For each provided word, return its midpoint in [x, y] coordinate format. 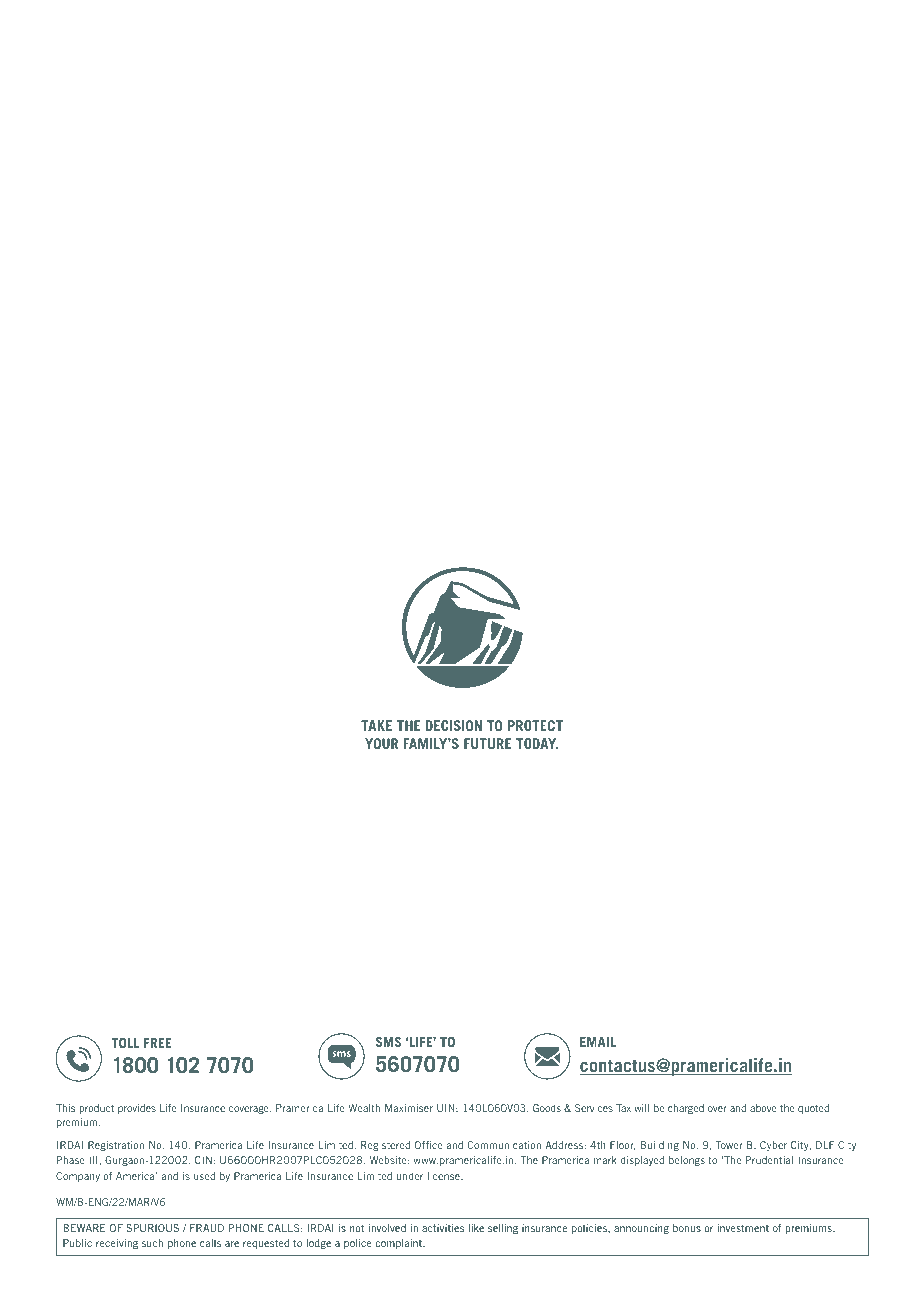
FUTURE [487, 743]
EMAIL [598, 1042]
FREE [158, 1043]
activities [443, 1228]
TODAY [537, 743]
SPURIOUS [153, 1228]
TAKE [376, 725]
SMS [388, 1042]
